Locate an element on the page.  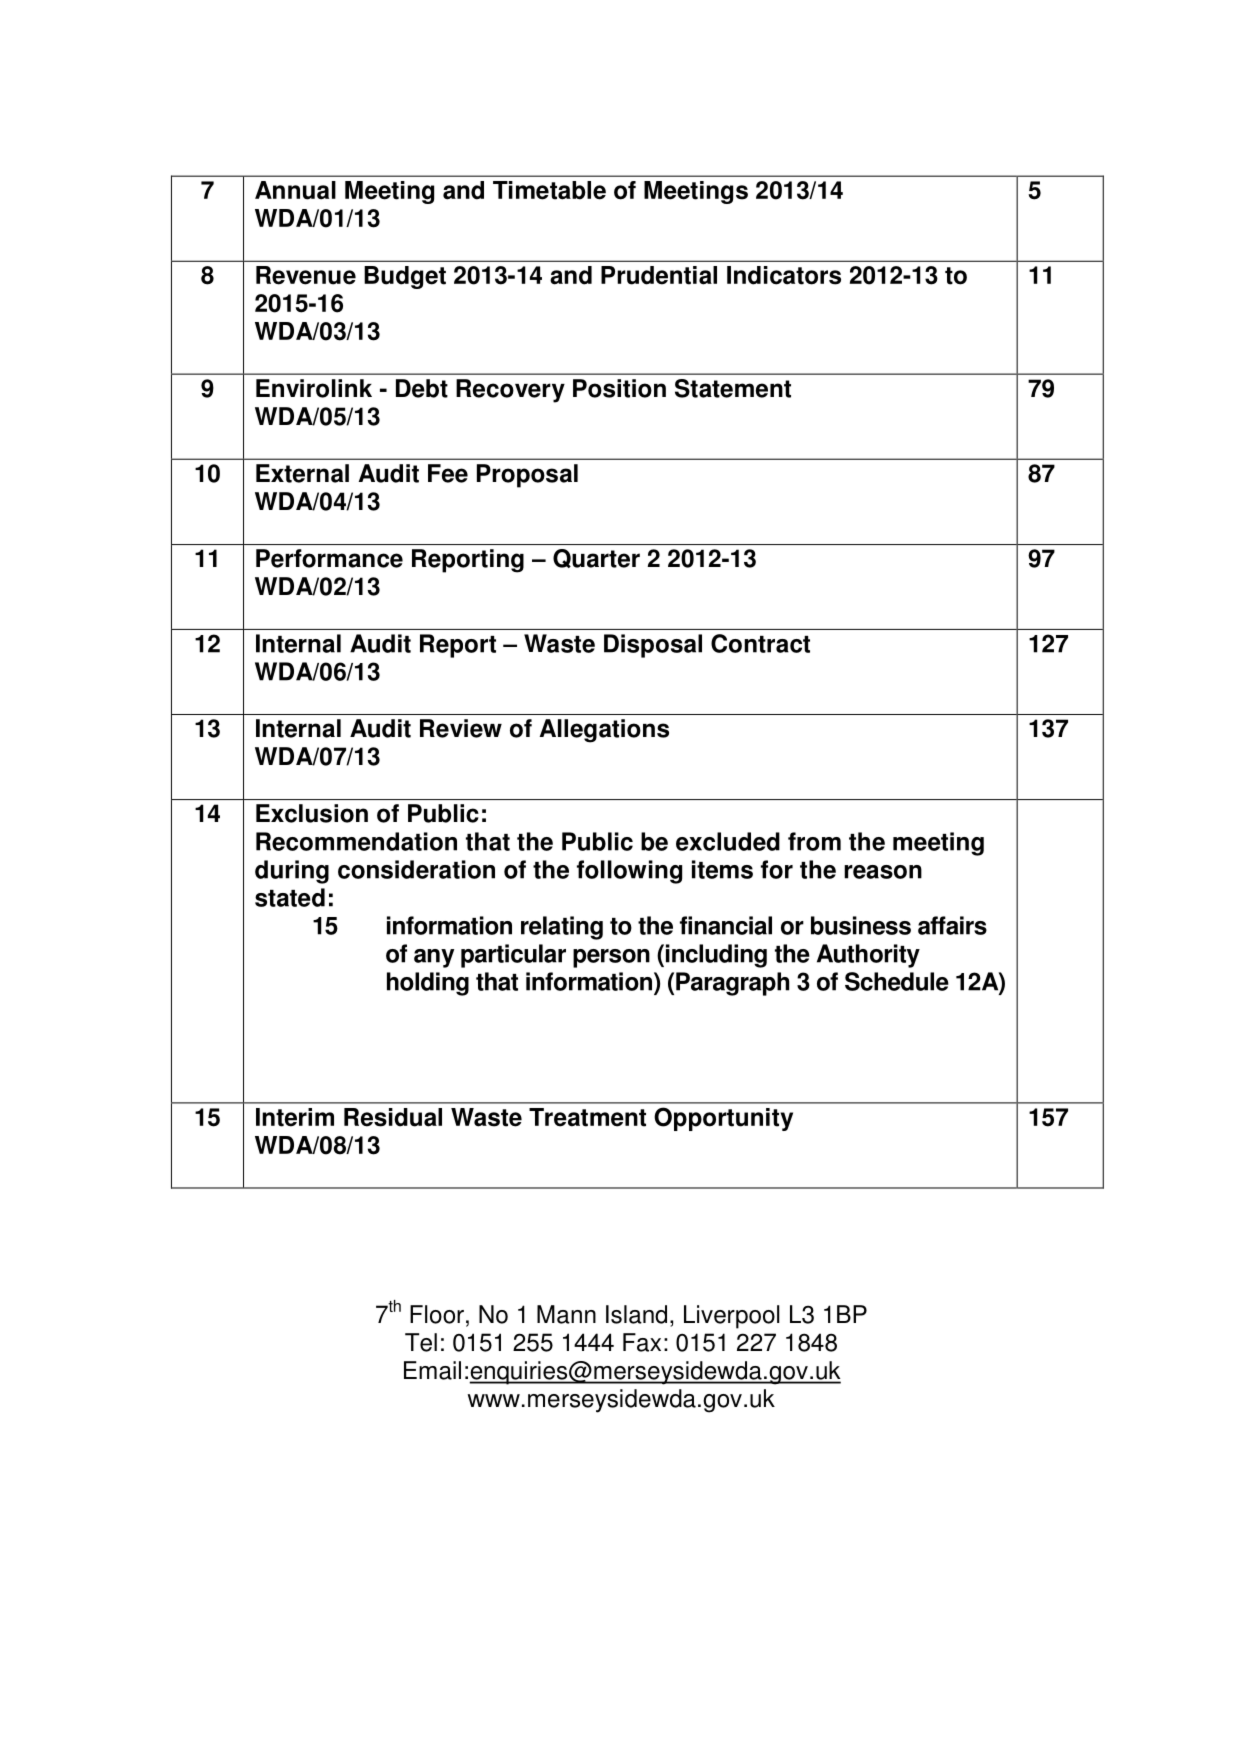
Statement is located at coordinates (733, 388).
